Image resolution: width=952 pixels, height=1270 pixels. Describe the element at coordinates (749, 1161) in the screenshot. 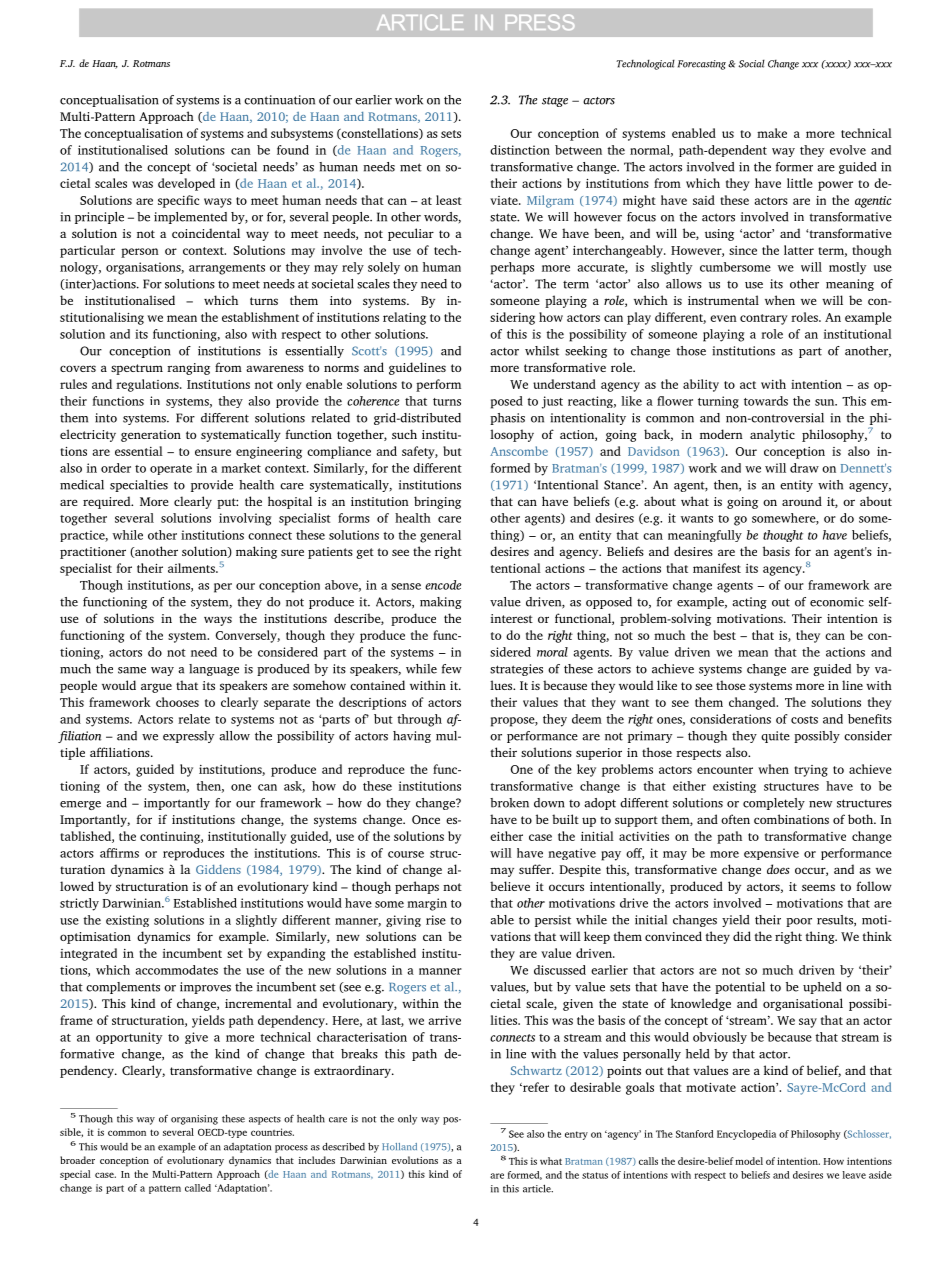

I see `model` at that location.
